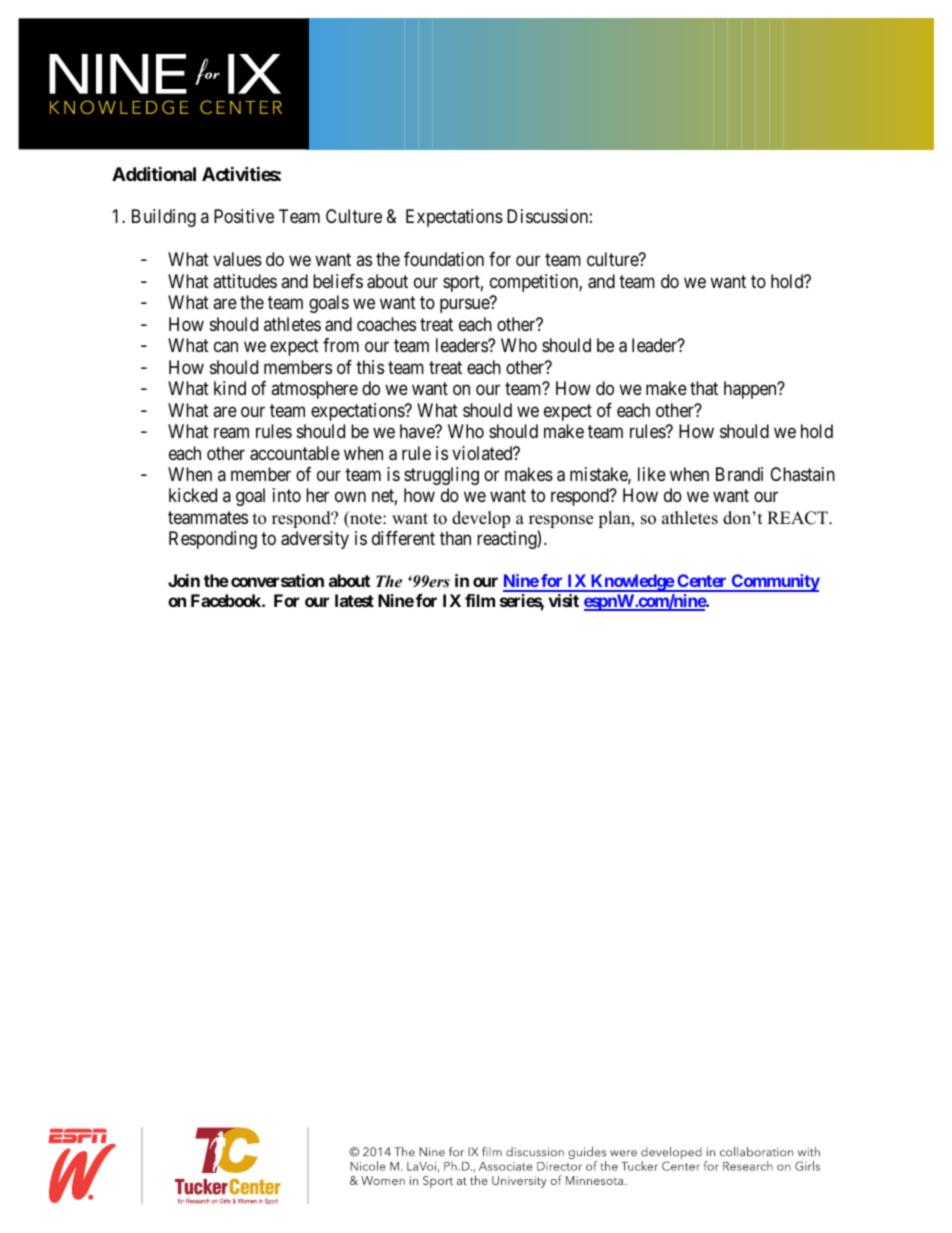  Describe the element at coordinates (230, 388) in the screenshot. I see `kind` at that location.
